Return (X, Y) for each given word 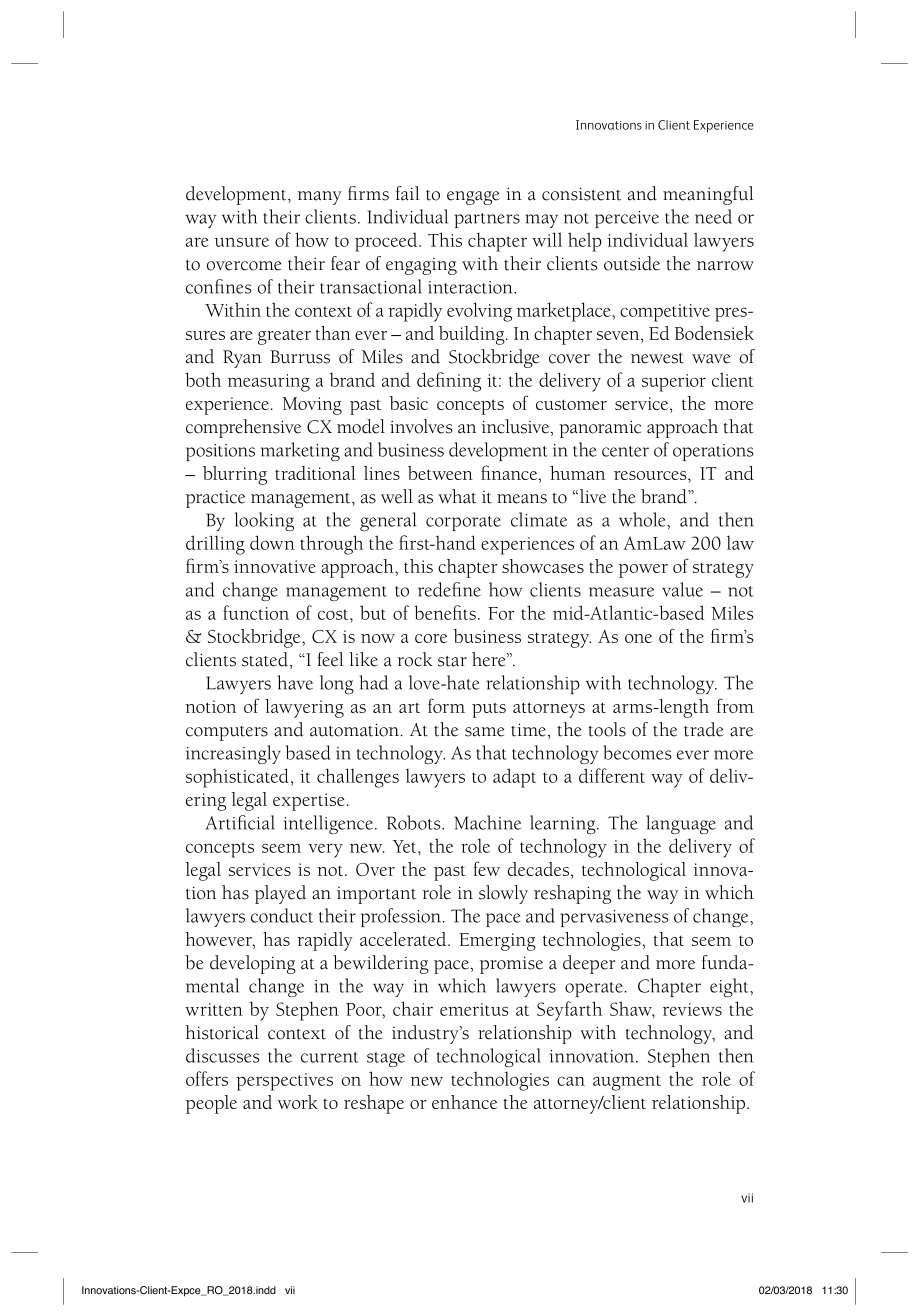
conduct (282, 915)
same (485, 732)
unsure (241, 242)
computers (227, 733)
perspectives (284, 1082)
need (713, 216)
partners (487, 220)
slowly (503, 894)
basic (408, 403)
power (643, 571)
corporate (463, 523)
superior (674, 383)
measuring (269, 383)
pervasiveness (614, 918)
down (272, 542)
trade (704, 729)
